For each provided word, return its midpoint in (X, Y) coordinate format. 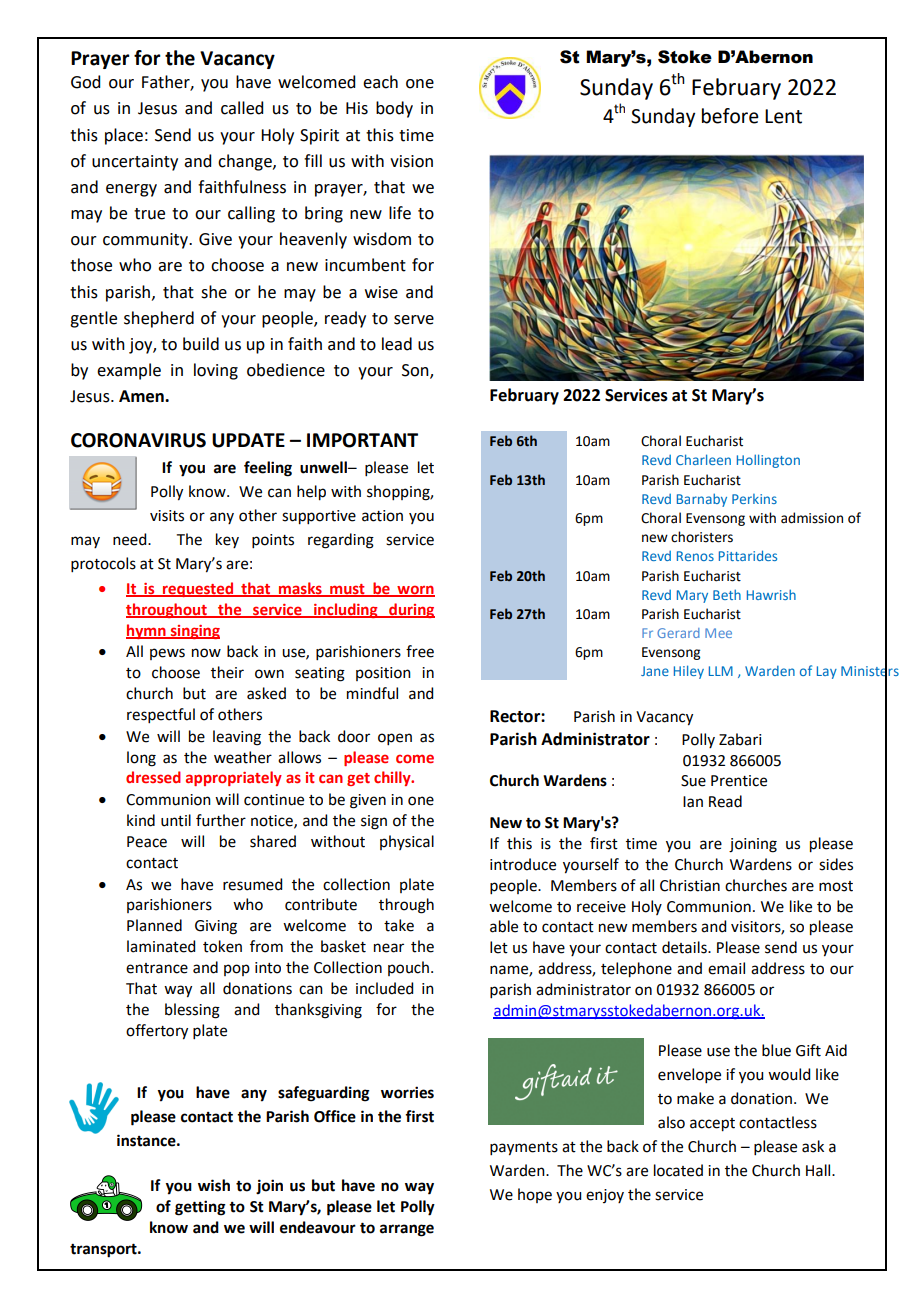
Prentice (739, 781)
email (726, 968)
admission (812, 518)
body (394, 109)
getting (200, 1208)
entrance (157, 968)
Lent (783, 116)
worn (415, 591)
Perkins (754, 499)
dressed (153, 777)
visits (167, 516)
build (201, 344)
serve (414, 320)
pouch (408, 968)
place (124, 136)
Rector (516, 716)
